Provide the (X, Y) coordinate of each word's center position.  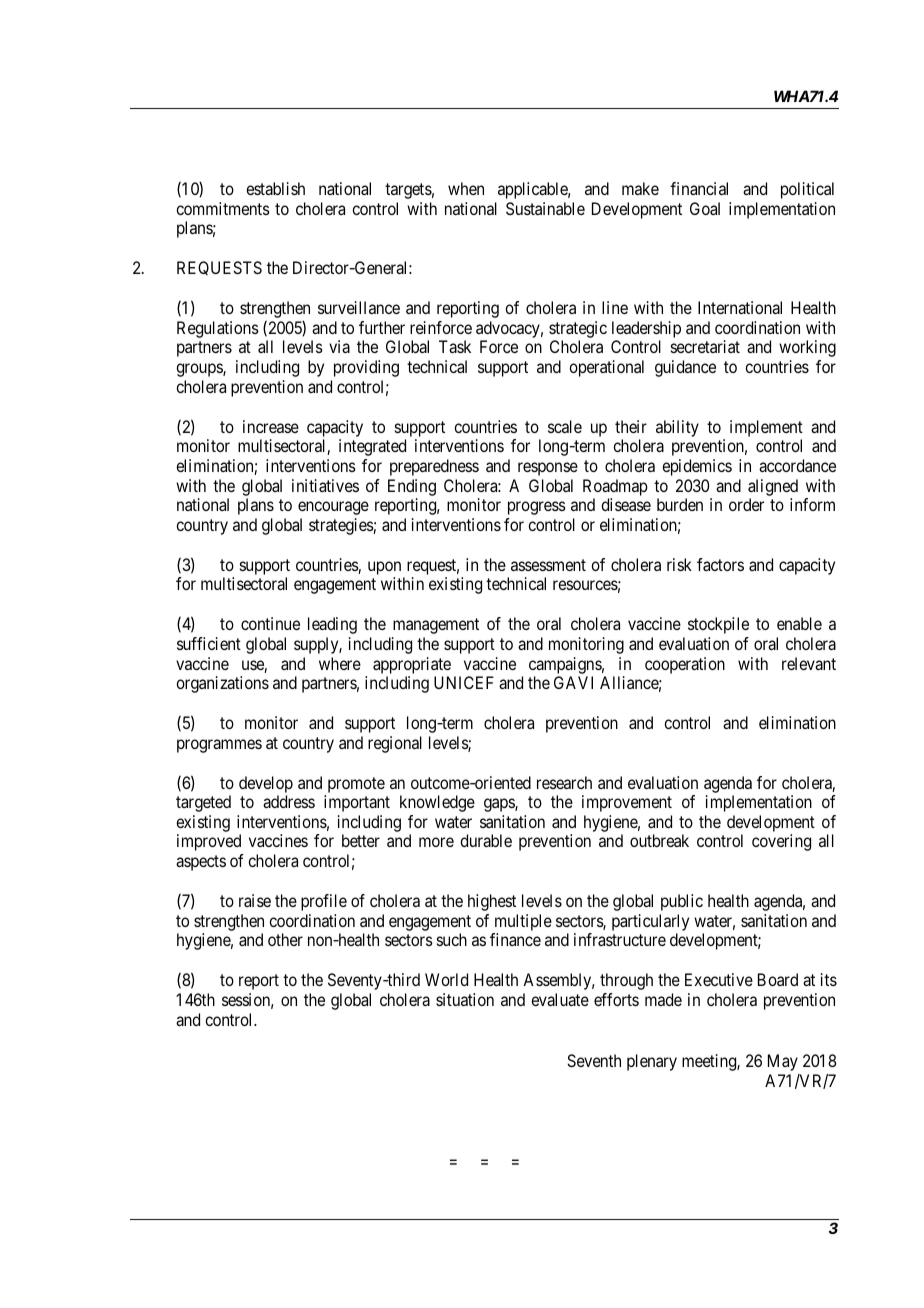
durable (486, 840)
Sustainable (545, 208)
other (285, 939)
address (289, 801)
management (436, 626)
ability (677, 428)
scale (565, 426)
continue (270, 623)
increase (271, 426)
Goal (705, 208)
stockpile (718, 625)
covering (781, 842)
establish (275, 188)
